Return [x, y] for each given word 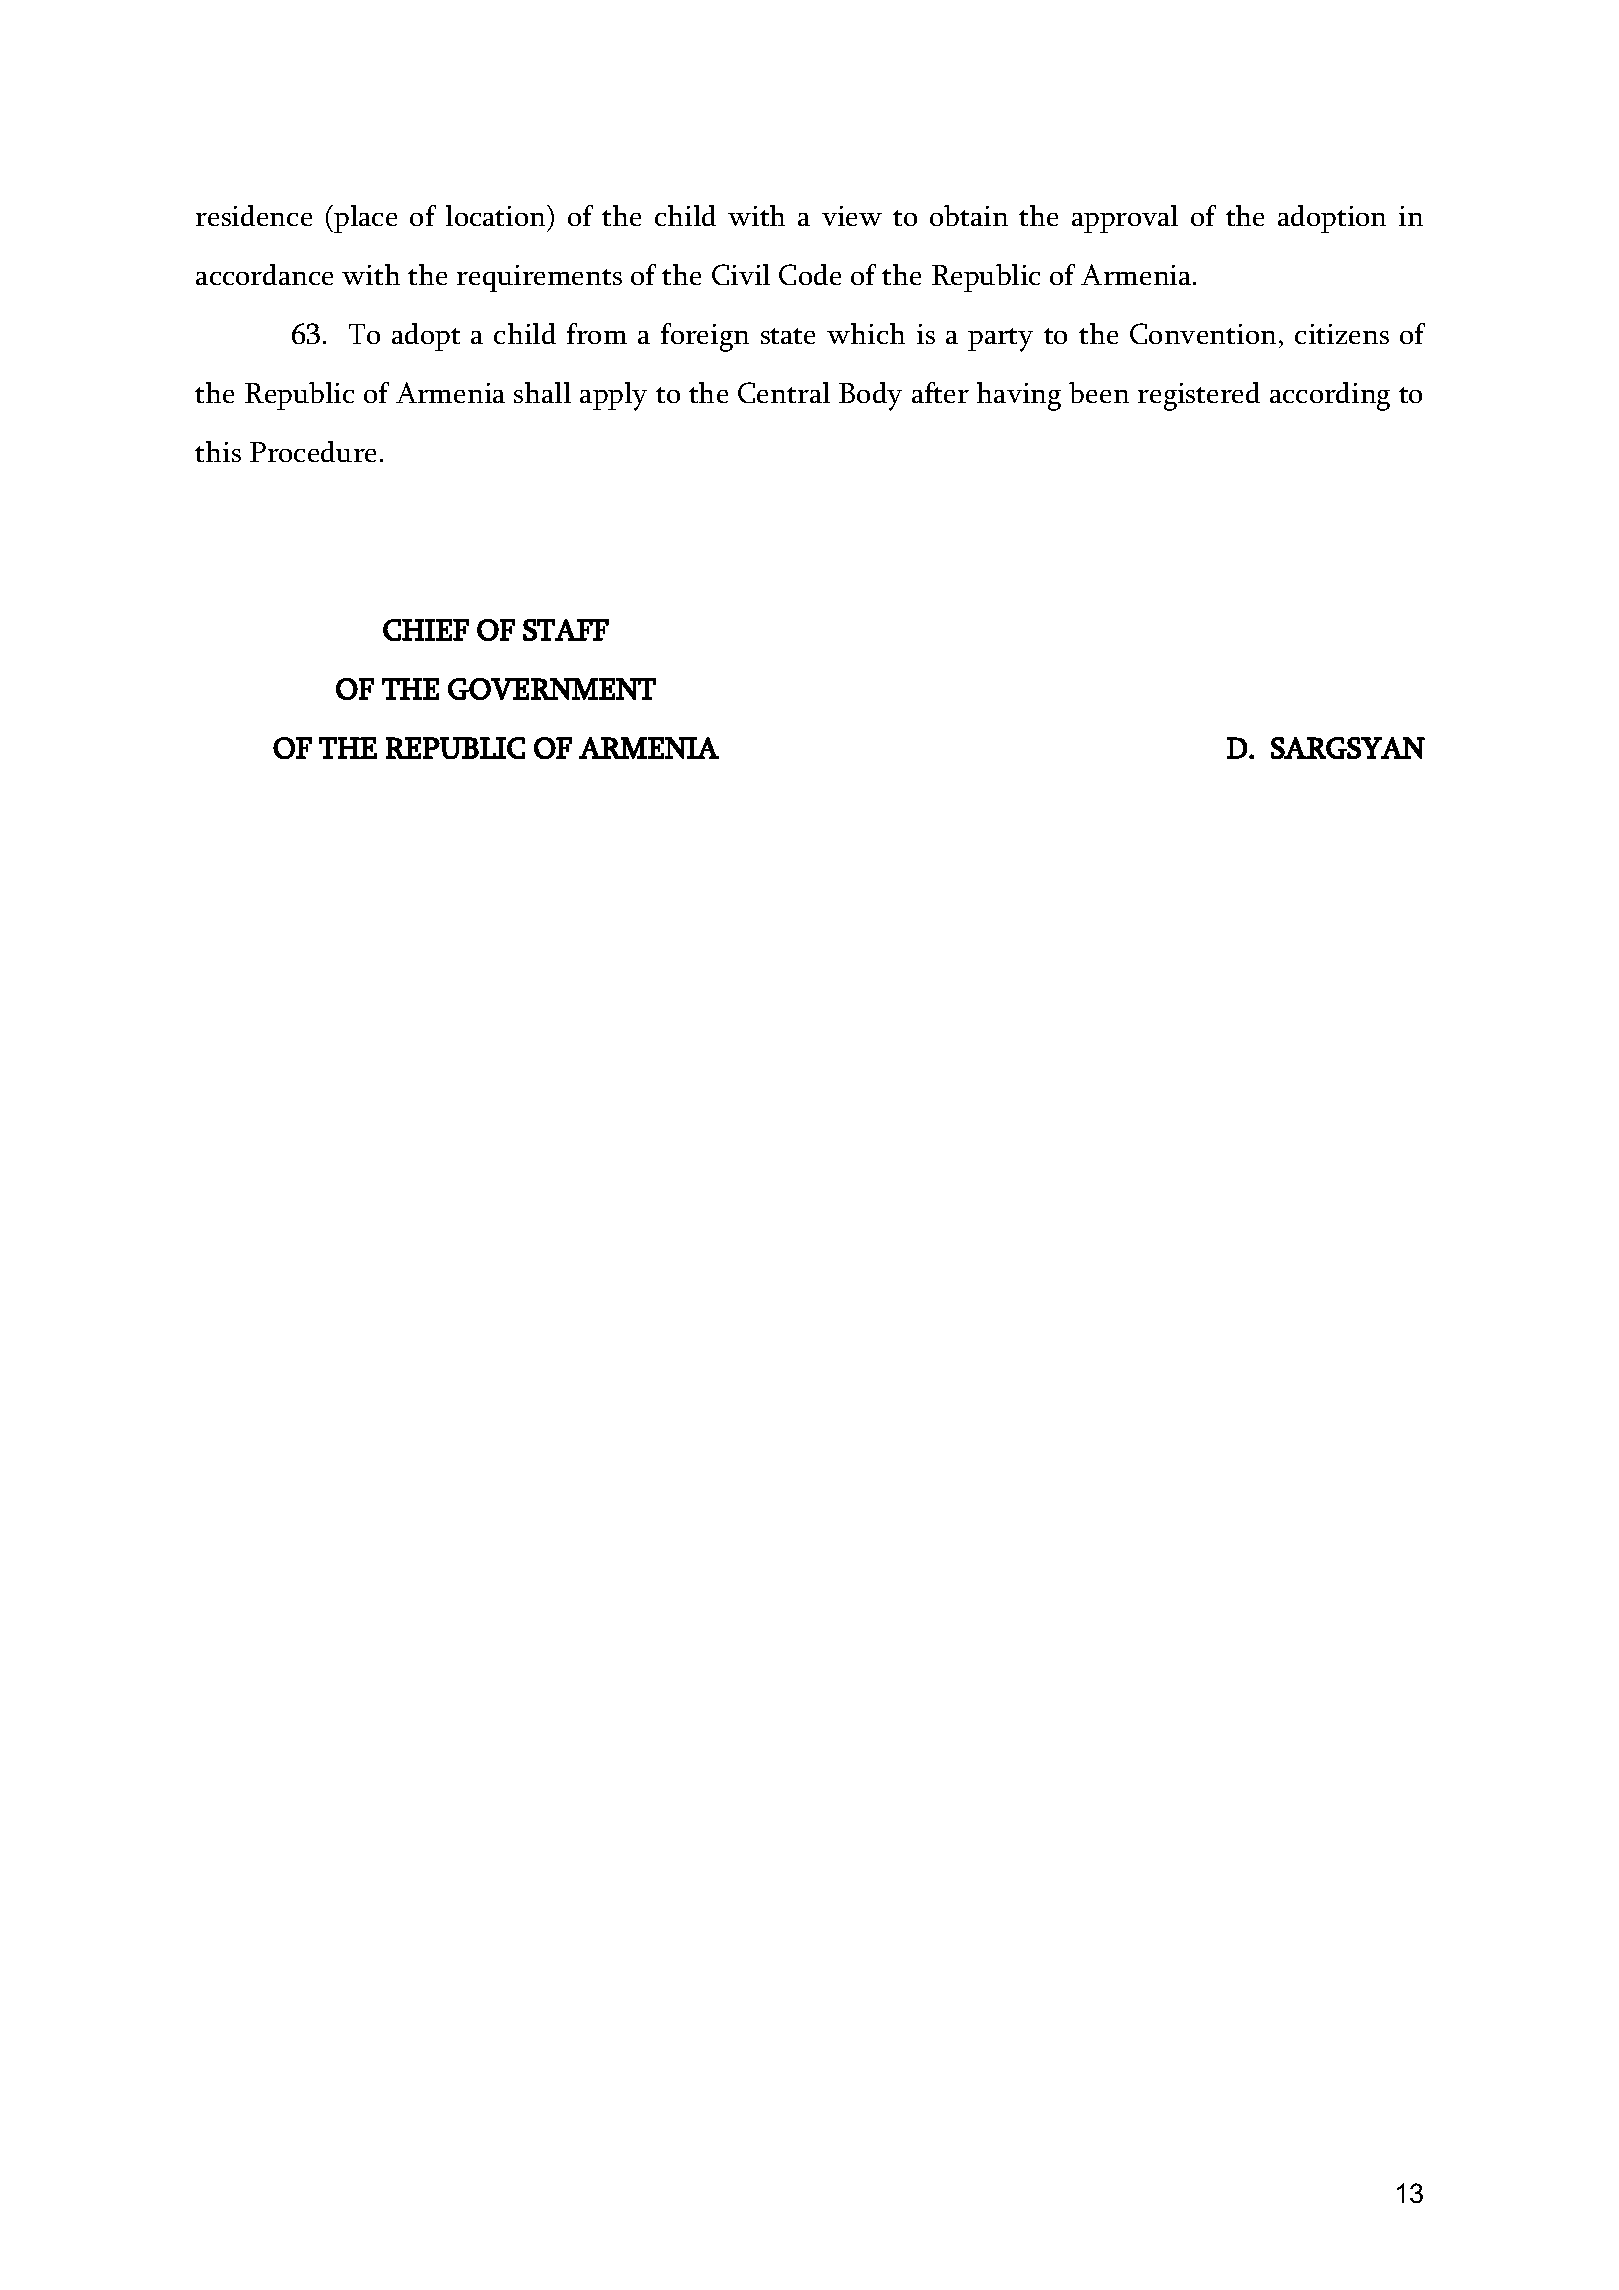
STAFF [566, 630]
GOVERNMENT [552, 689]
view [852, 216]
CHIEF [426, 630]
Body [870, 396]
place [364, 219]
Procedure [313, 451]
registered [1199, 396]
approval [1125, 219]
